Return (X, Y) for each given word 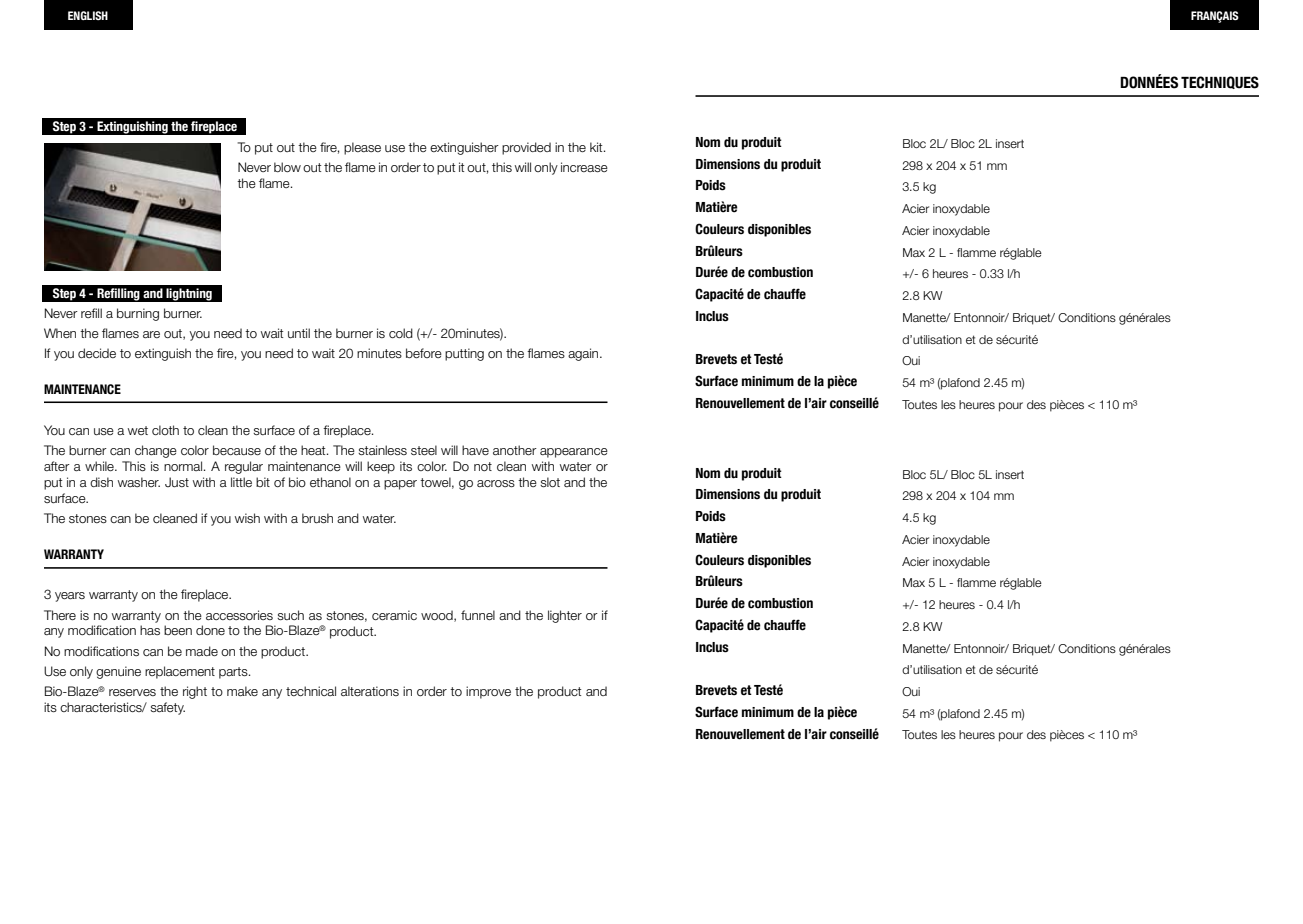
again (584, 354)
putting (464, 354)
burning (138, 314)
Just (177, 482)
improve (488, 692)
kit (597, 147)
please (362, 148)
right (195, 692)
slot (550, 482)
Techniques (1220, 82)
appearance (574, 453)
